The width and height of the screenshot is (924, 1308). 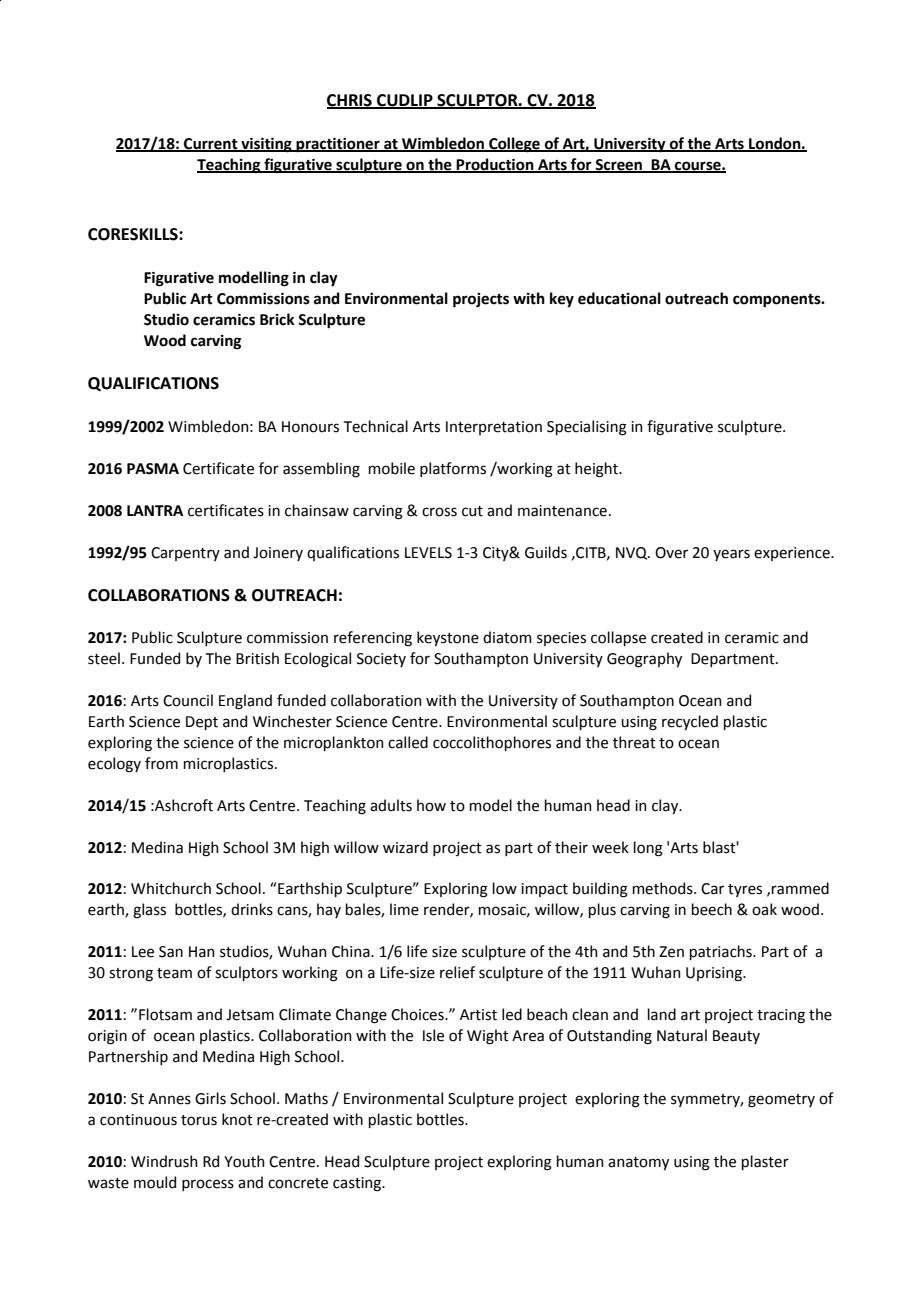 What do you see at coordinates (211, 145) in the screenshot?
I see `Current` at bounding box center [211, 145].
